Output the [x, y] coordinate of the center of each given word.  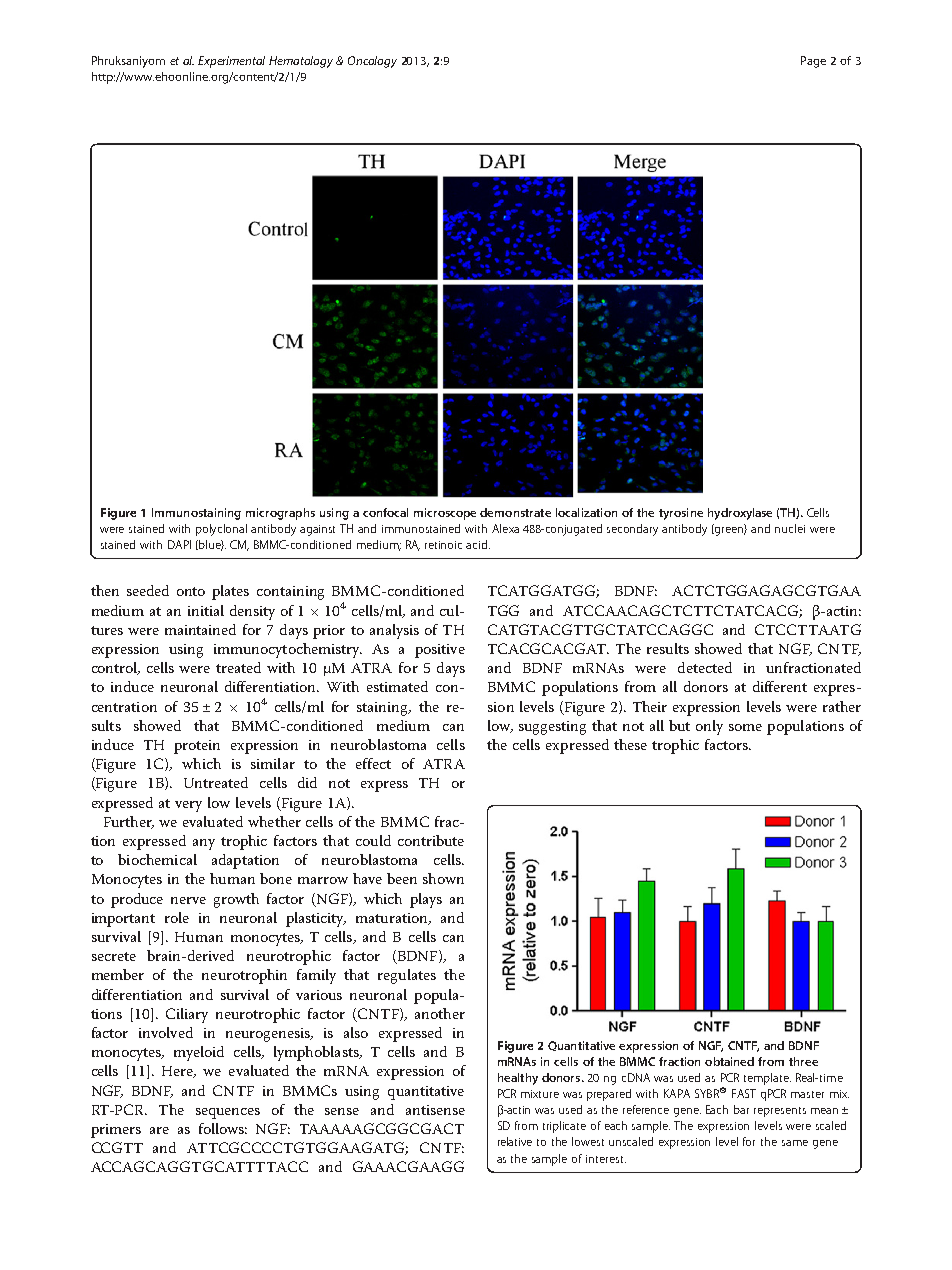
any [204, 844]
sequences [228, 1113]
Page [813, 62]
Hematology [301, 62]
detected [705, 667]
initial [206, 610]
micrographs [280, 514]
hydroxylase [740, 514]
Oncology [372, 62]
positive [440, 651]
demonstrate [515, 512]
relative [515, 1141]
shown [443, 878]
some [745, 727]
